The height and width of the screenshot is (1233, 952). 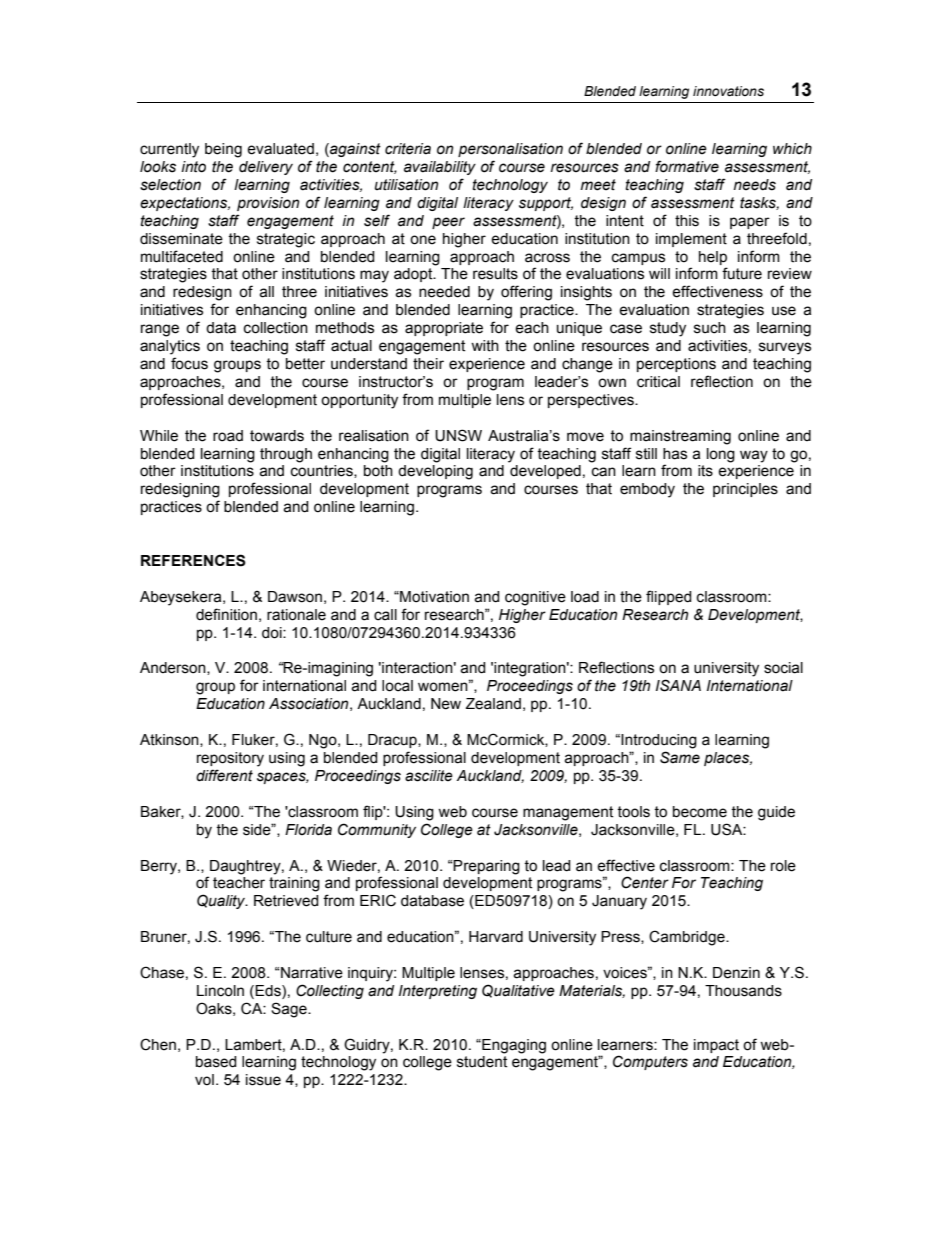 I want to click on become, so click(x=700, y=812).
